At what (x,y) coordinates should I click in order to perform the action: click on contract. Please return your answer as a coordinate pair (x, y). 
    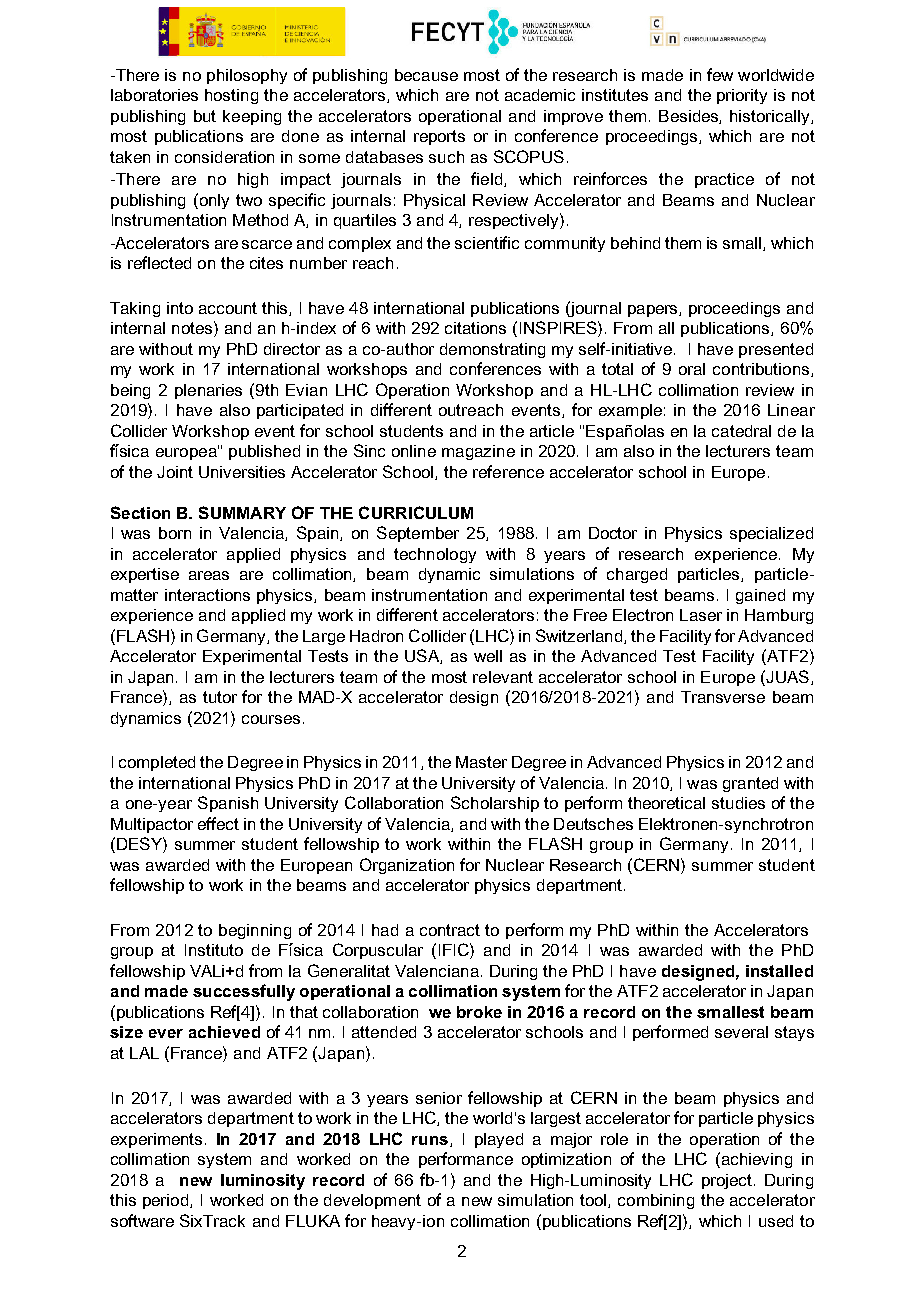
    Looking at the image, I should click on (450, 930).
